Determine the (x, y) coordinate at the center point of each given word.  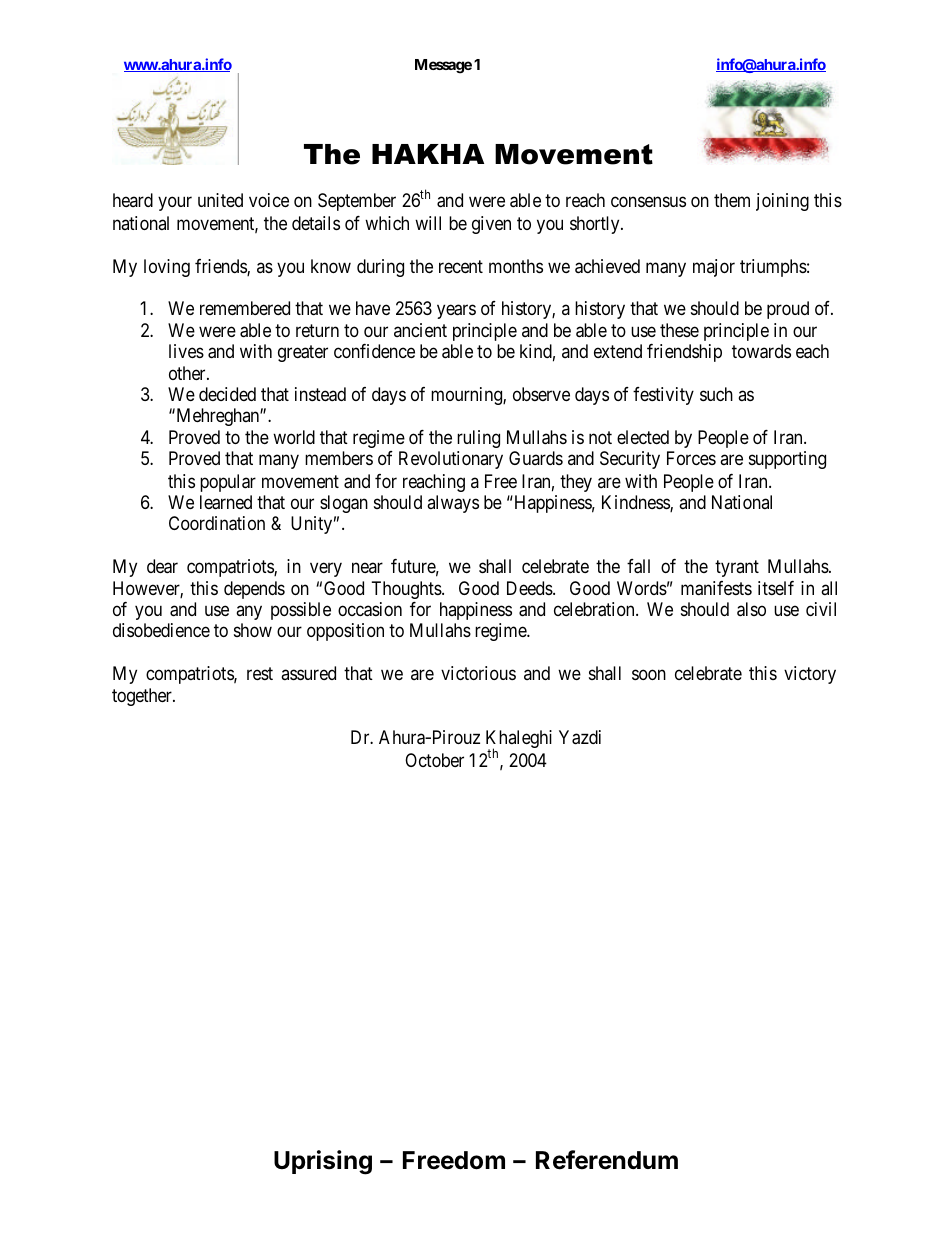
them (732, 200)
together (143, 697)
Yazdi (580, 737)
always (453, 504)
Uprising (323, 1162)
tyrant (737, 568)
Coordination (217, 523)
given (491, 225)
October (434, 760)
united (220, 200)
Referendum (607, 1160)
